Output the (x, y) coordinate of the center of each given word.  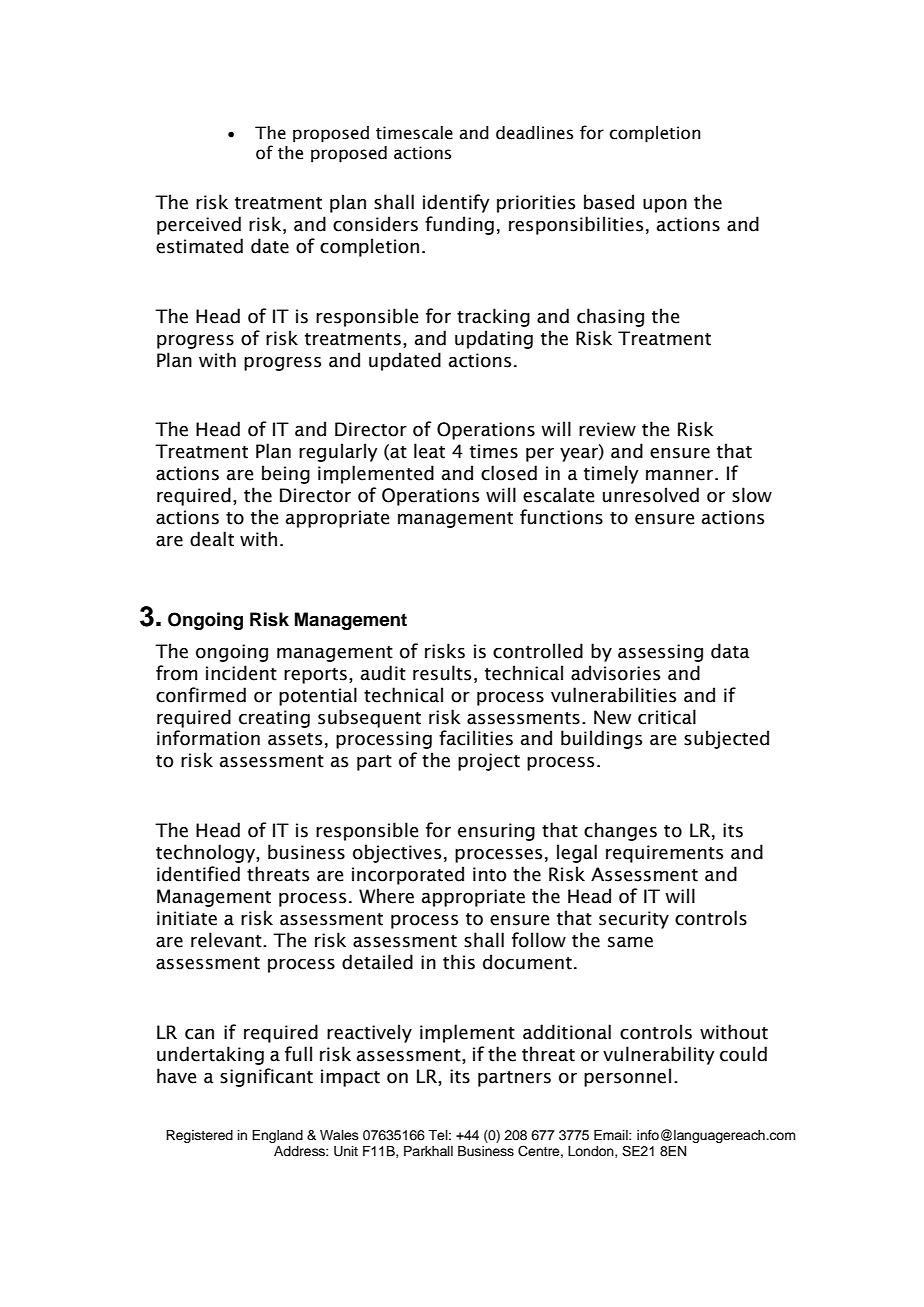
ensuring (496, 832)
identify (456, 203)
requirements (664, 854)
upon (665, 206)
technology (206, 853)
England (277, 1136)
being (286, 474)
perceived (199, 225)
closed (509, 473)
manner (681, 475)
